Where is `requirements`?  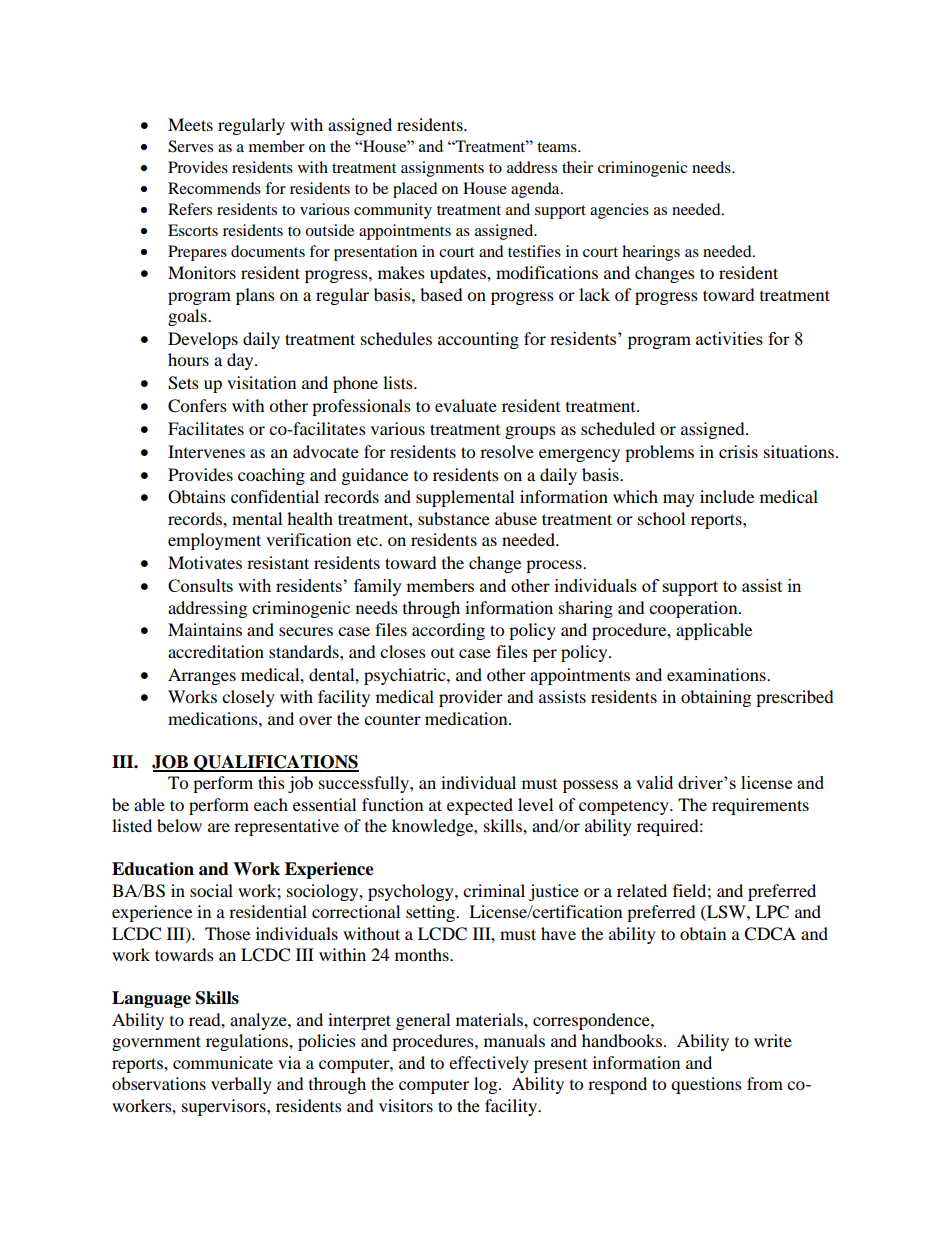
requirements is located at coordinates (760, 806).
